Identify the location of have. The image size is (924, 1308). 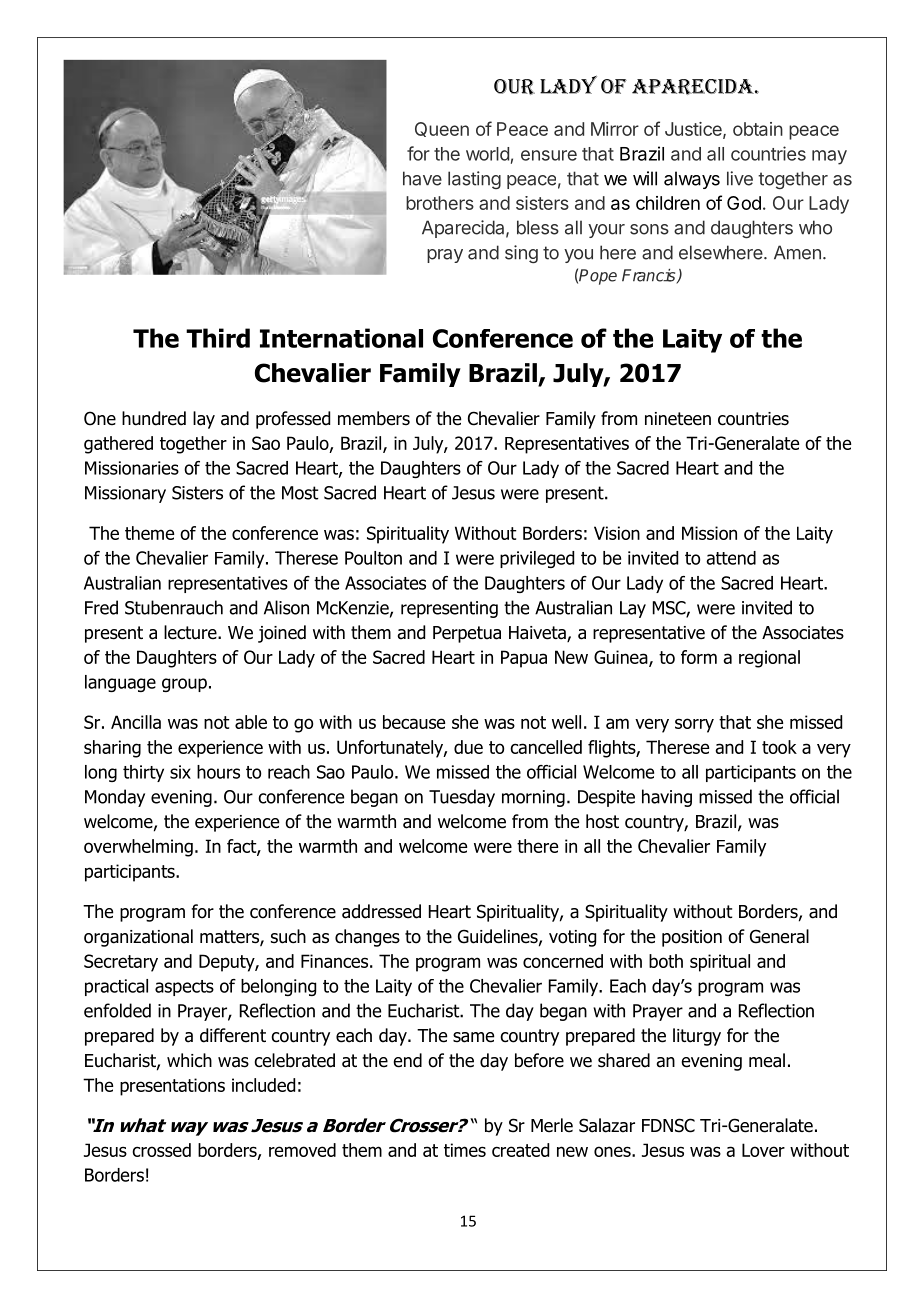
(422, 178).
